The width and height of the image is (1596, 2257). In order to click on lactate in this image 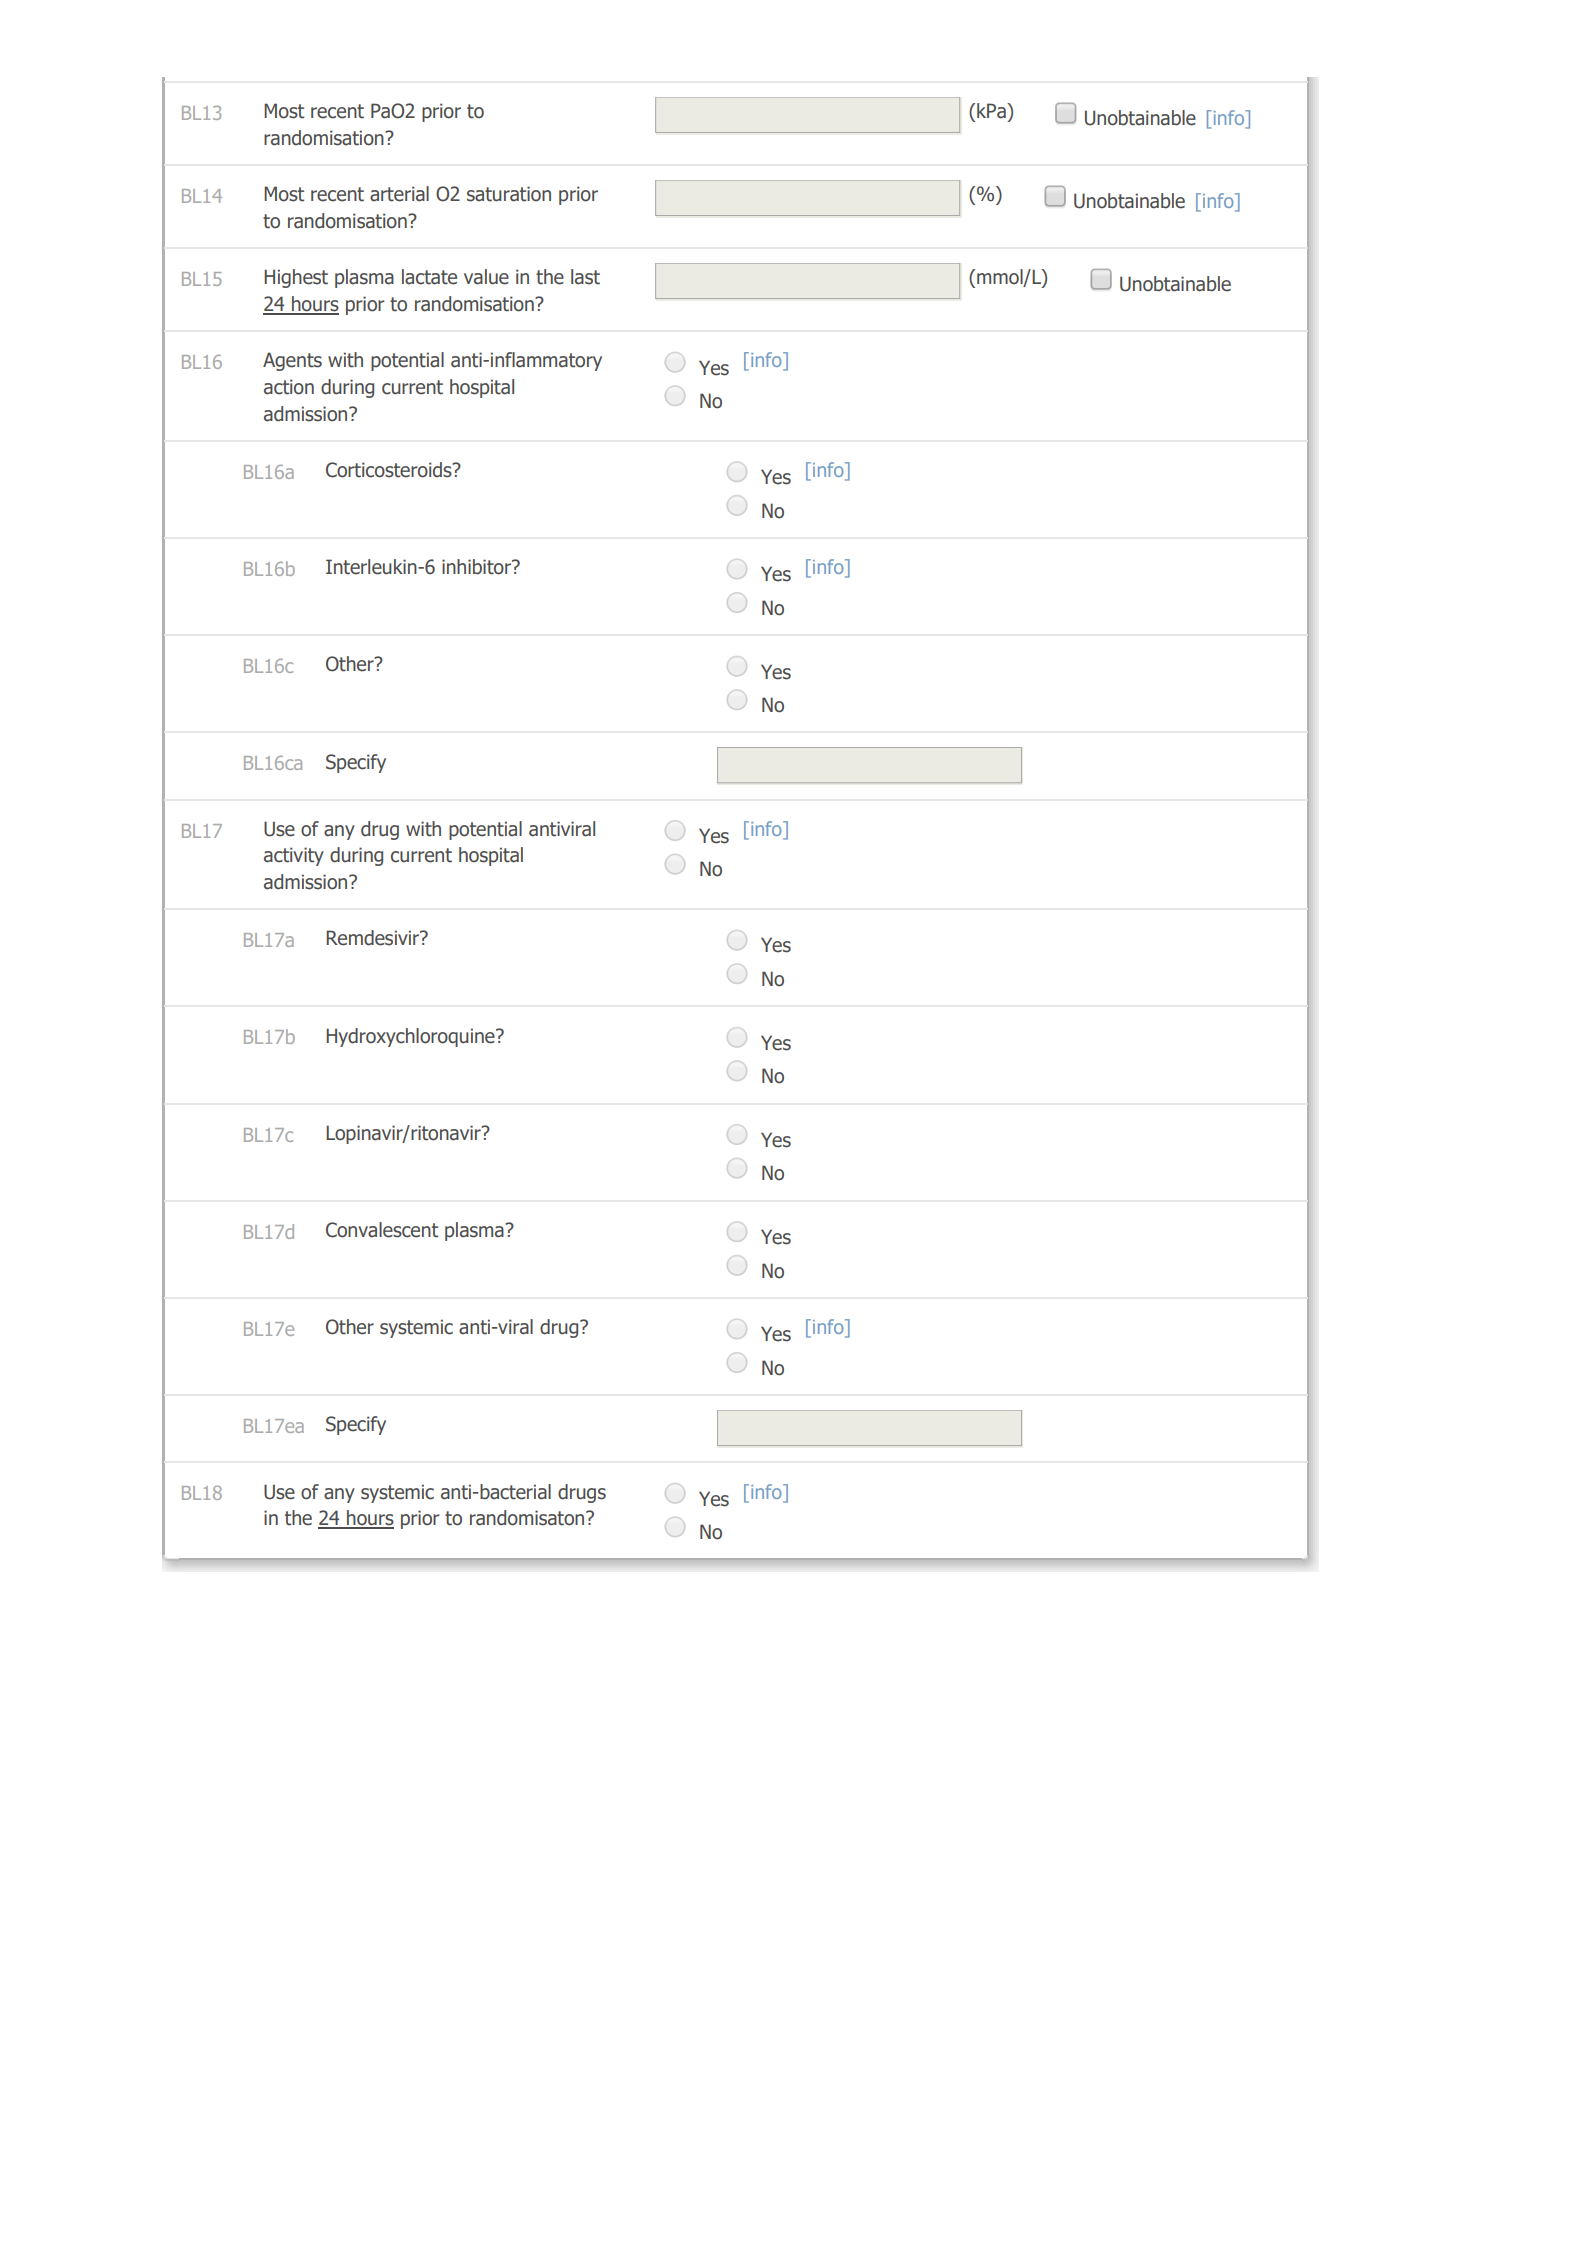, I will do `click(429, 277)`.
